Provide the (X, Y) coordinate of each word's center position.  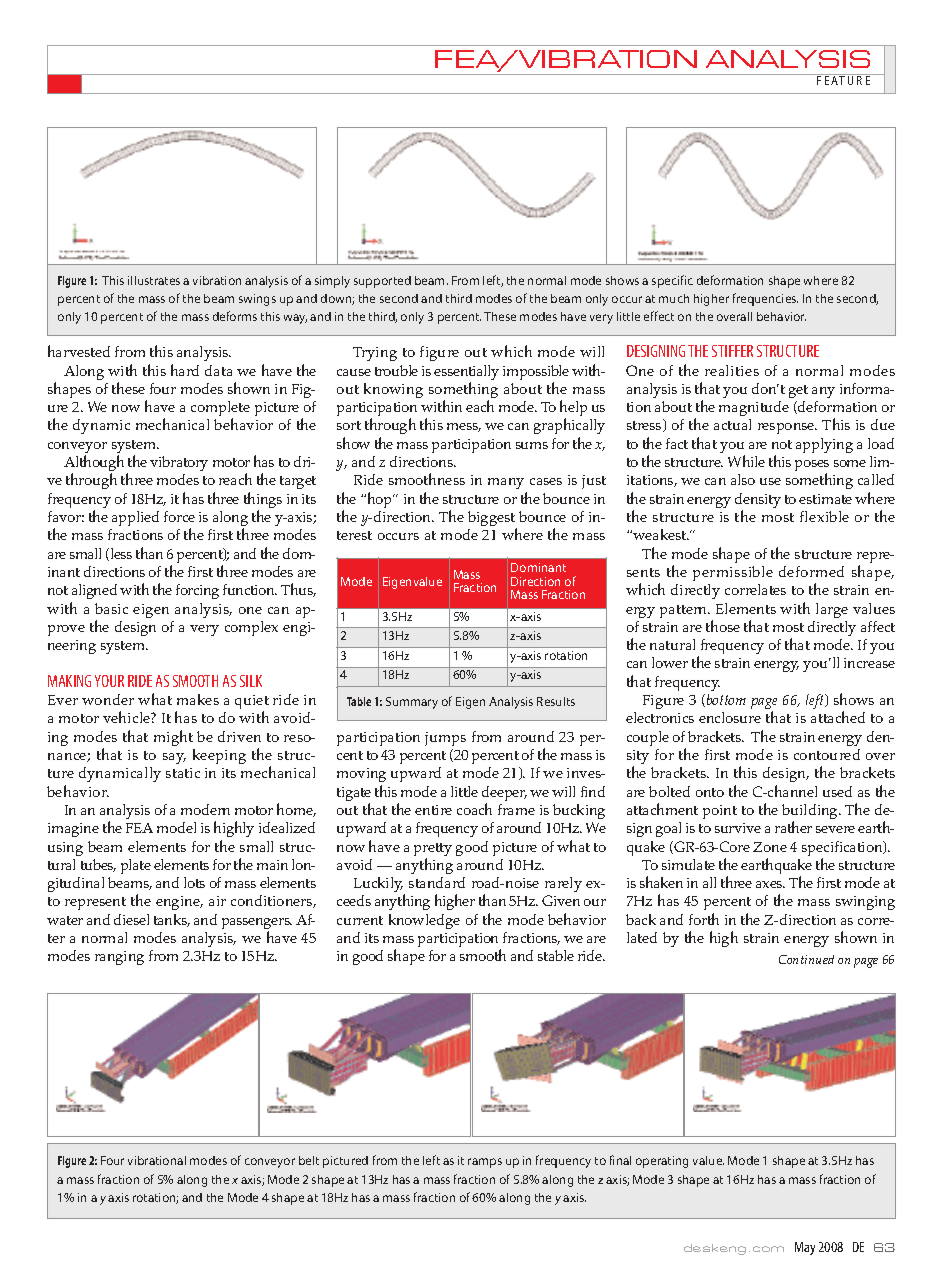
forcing (197, 591)
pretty (433, 851)
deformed (811, 571)
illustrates (154, 280)
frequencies (765, 299)
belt (309, 1160)
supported (382, 282)
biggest (492, 520)
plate (136, 866)
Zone (770, 847)
